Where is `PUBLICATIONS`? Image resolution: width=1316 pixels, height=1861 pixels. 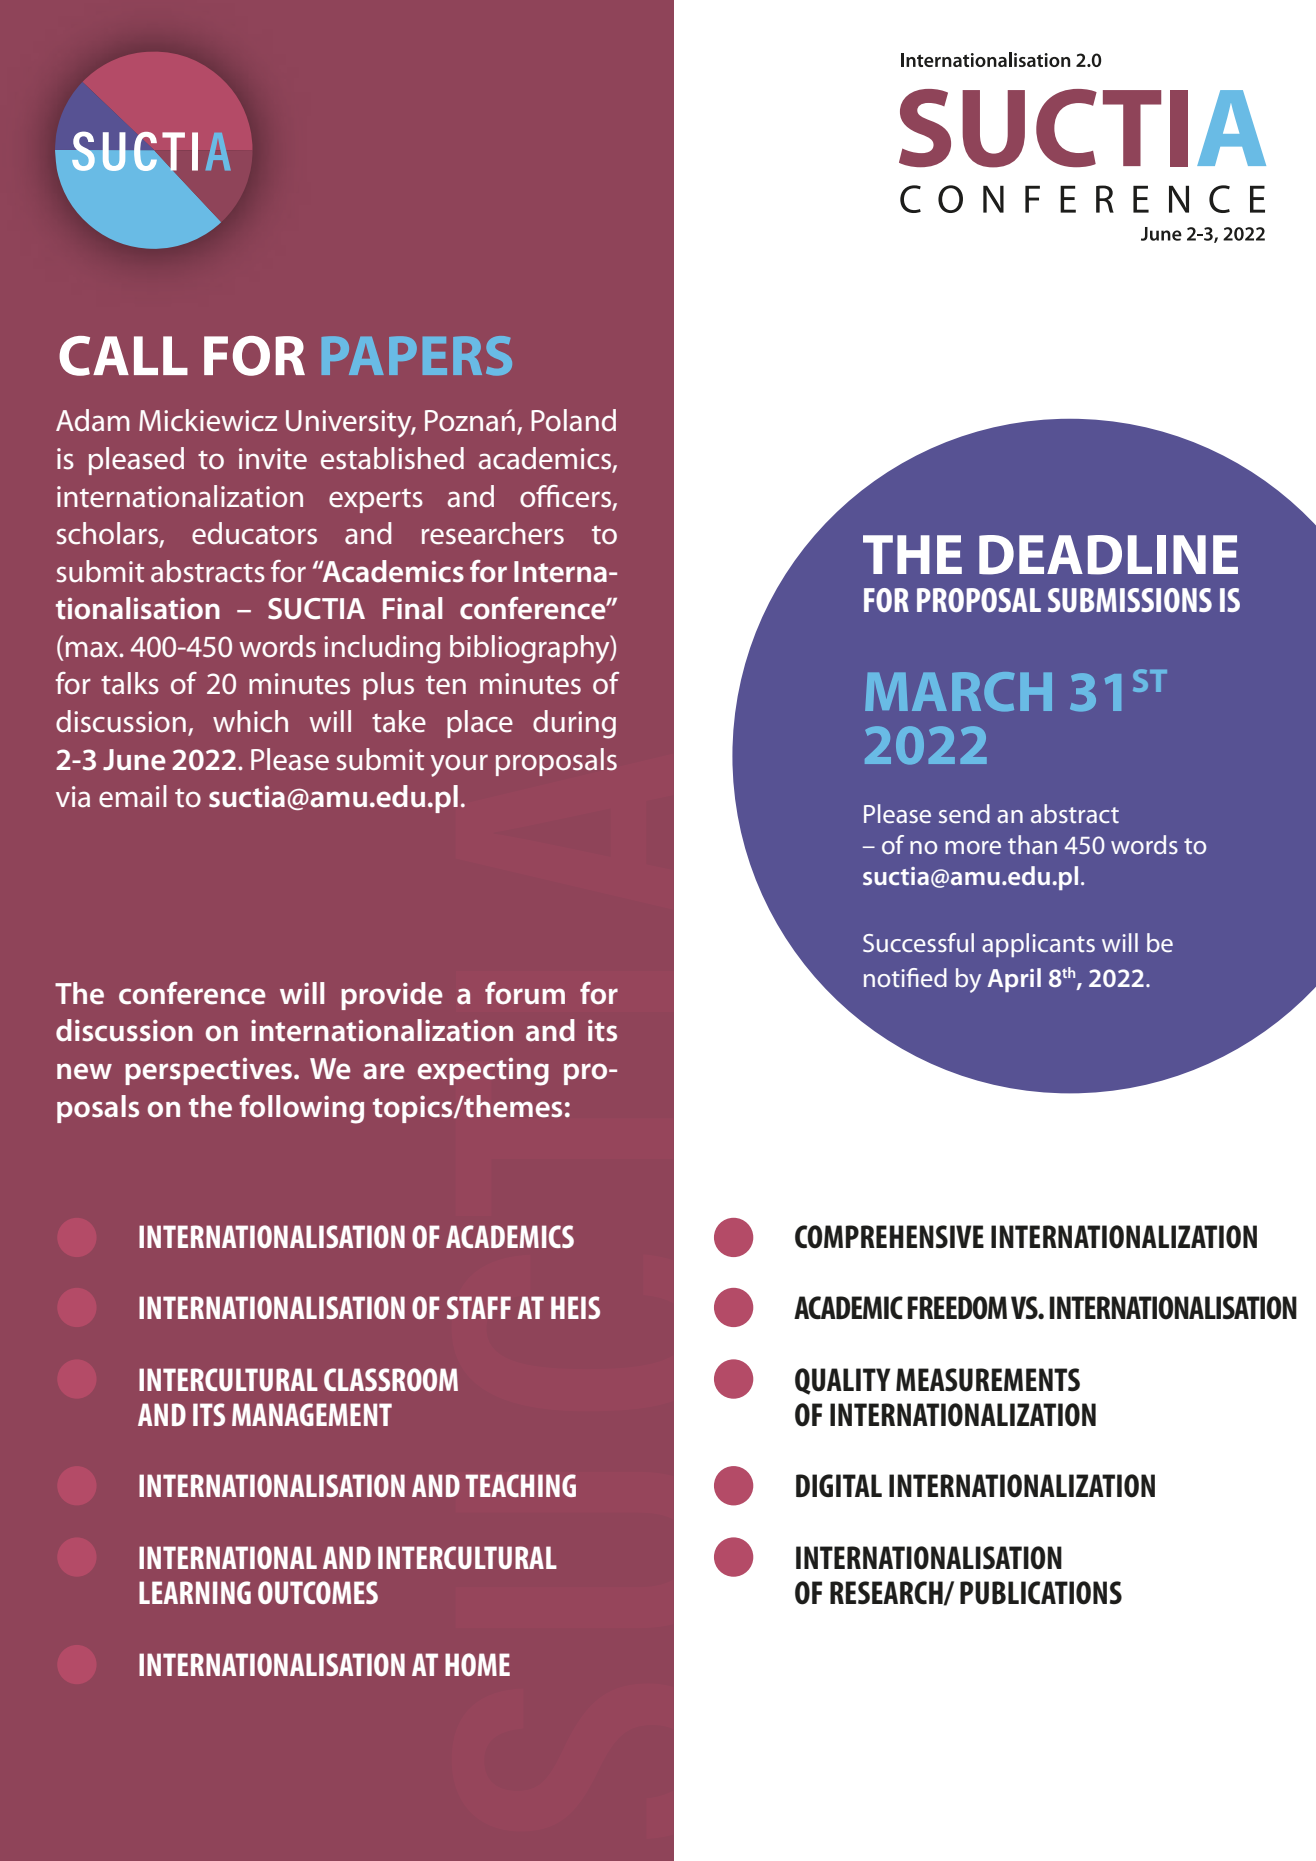
PUBLICATIONS is located at coordinates (1041, 1593).
